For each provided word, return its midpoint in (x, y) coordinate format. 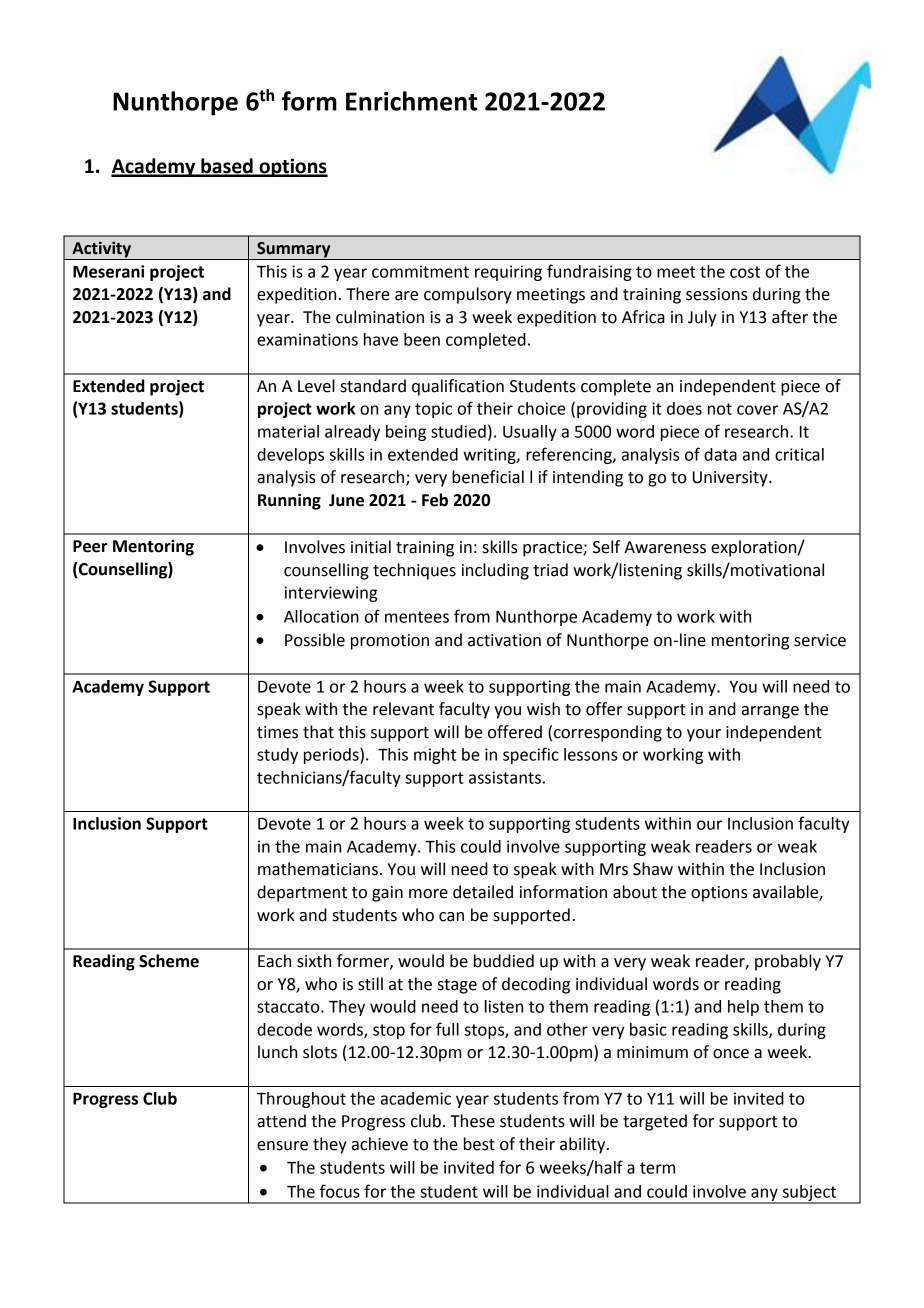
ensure (282, 1146)
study (277, 756)
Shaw (653, 869)
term (657, 1168)
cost (745, 272)
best (479, 1144)
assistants (505, 777)
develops (290, 456)
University (731, 479)
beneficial (488, 477)
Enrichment (411, 101)
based (227, 167)
